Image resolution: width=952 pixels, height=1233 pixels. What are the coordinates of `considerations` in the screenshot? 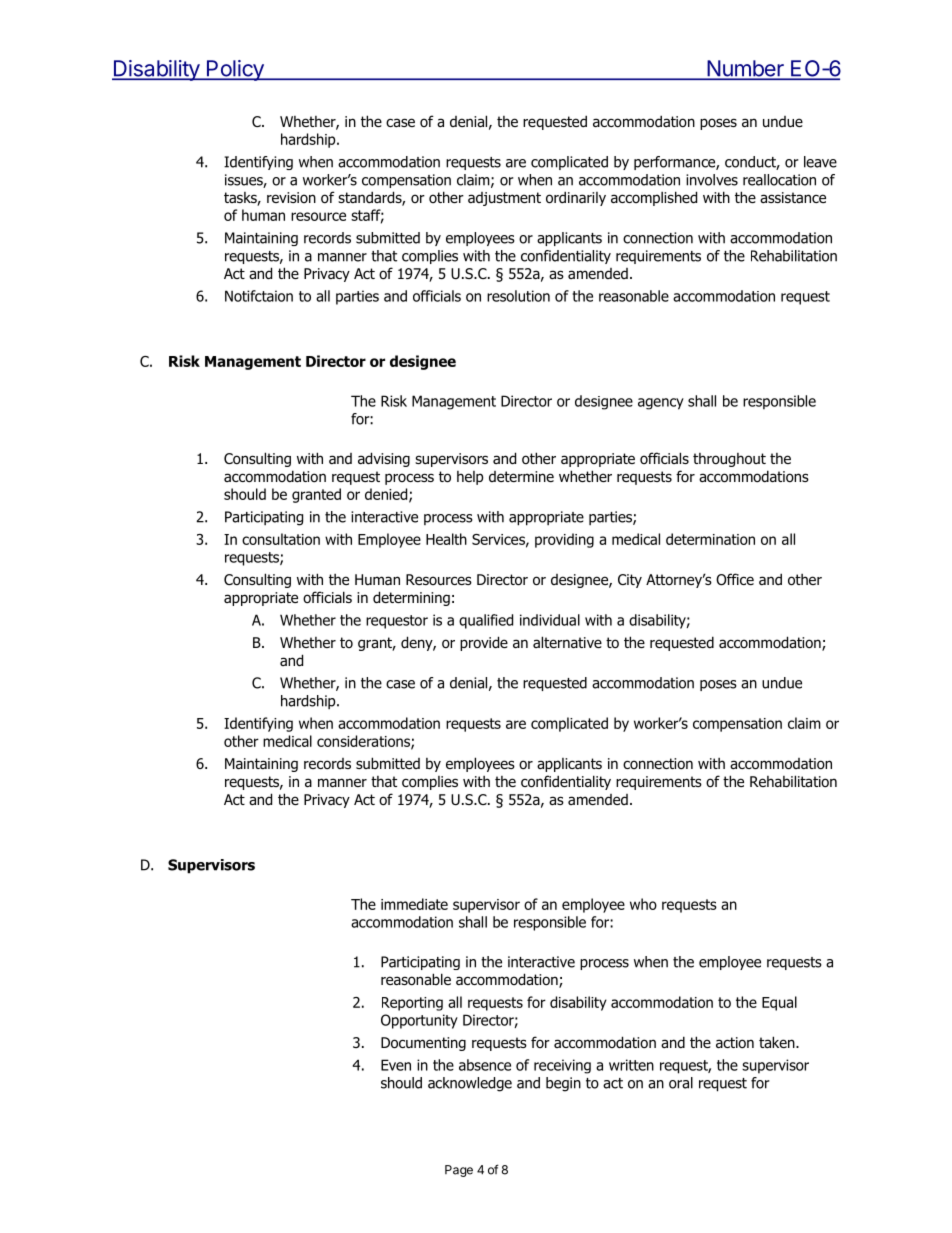 It's located at (364, 742).
